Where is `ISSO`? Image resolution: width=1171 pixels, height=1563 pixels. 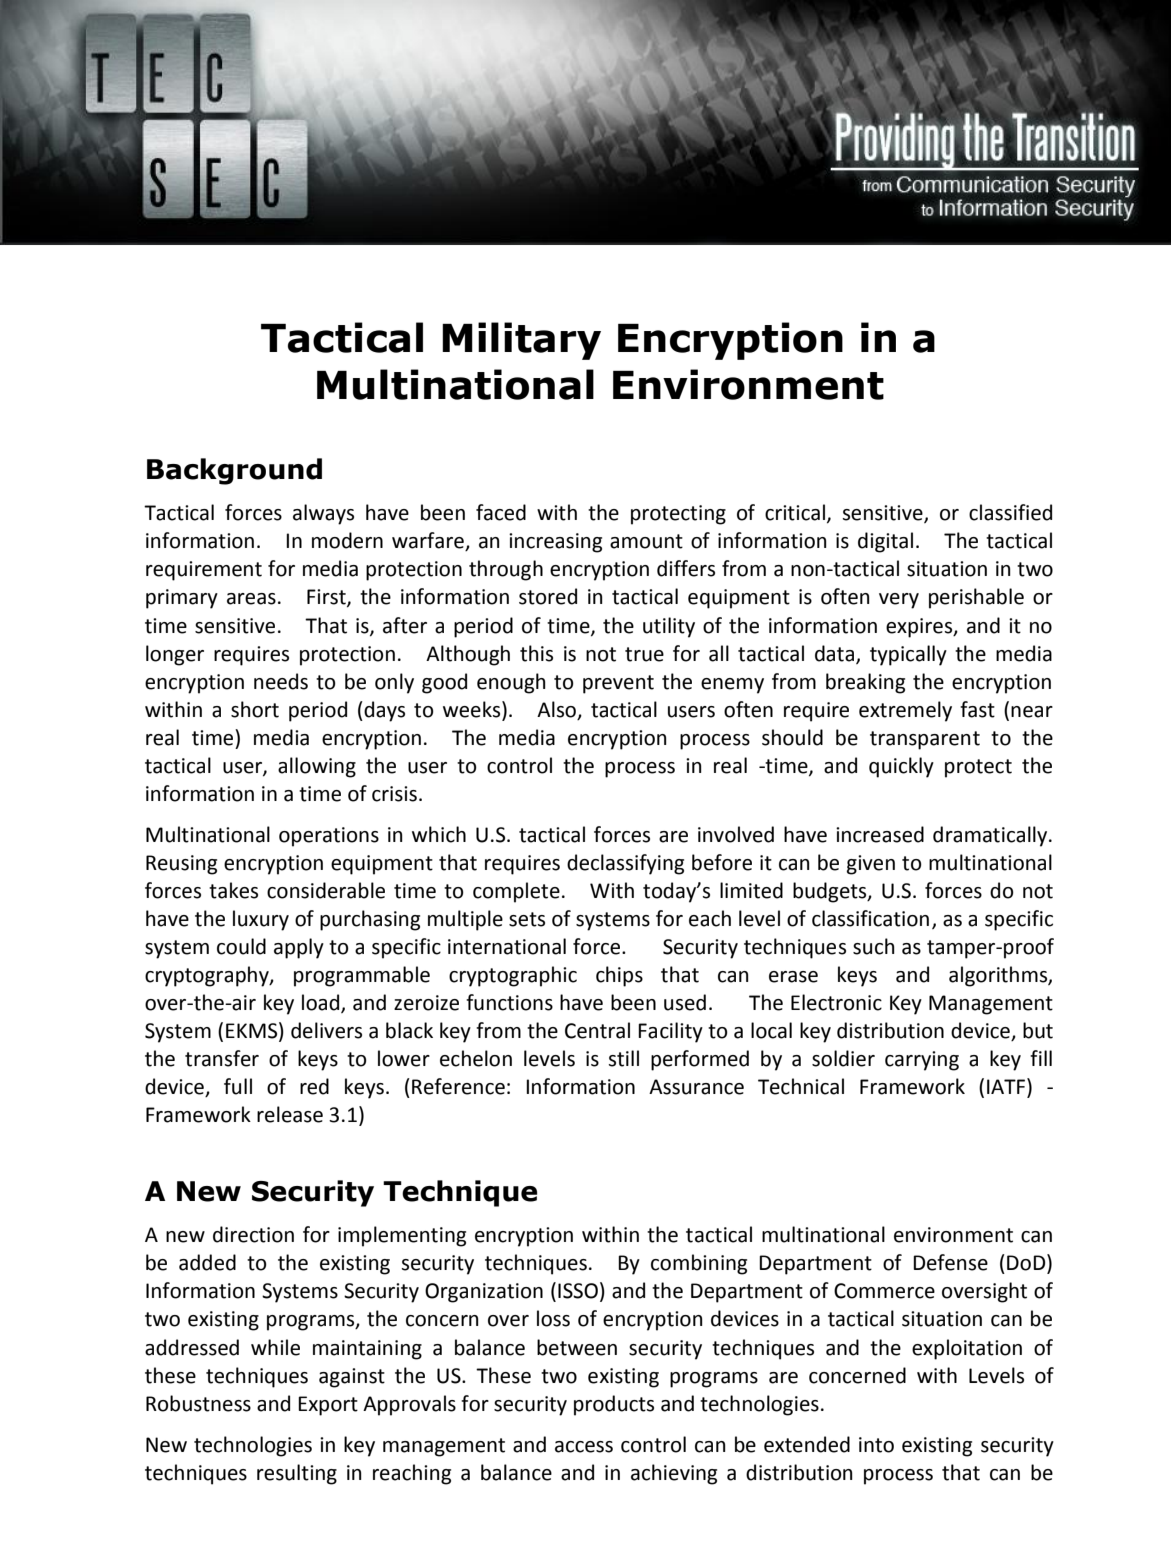
ISSO is located at coordinates (578, 1291).
